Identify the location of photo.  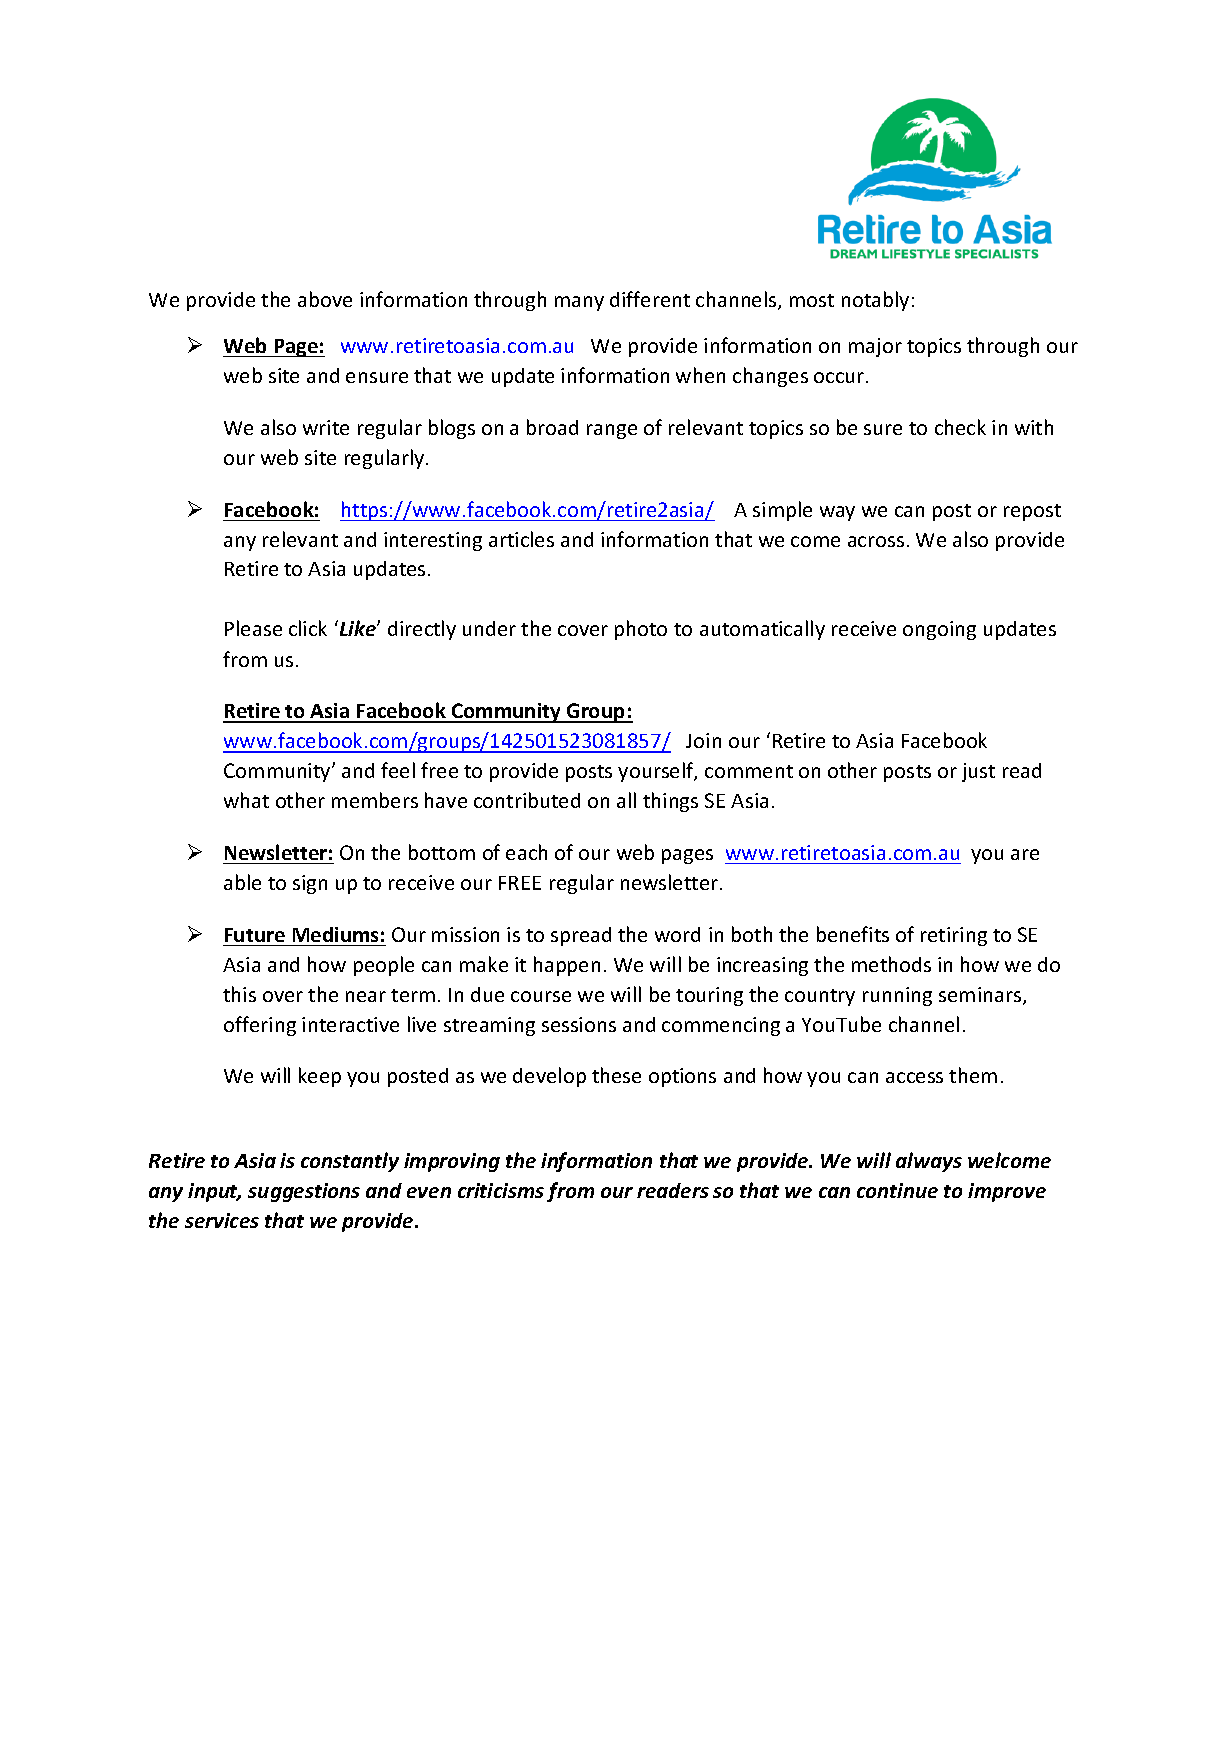
(641, 630).
